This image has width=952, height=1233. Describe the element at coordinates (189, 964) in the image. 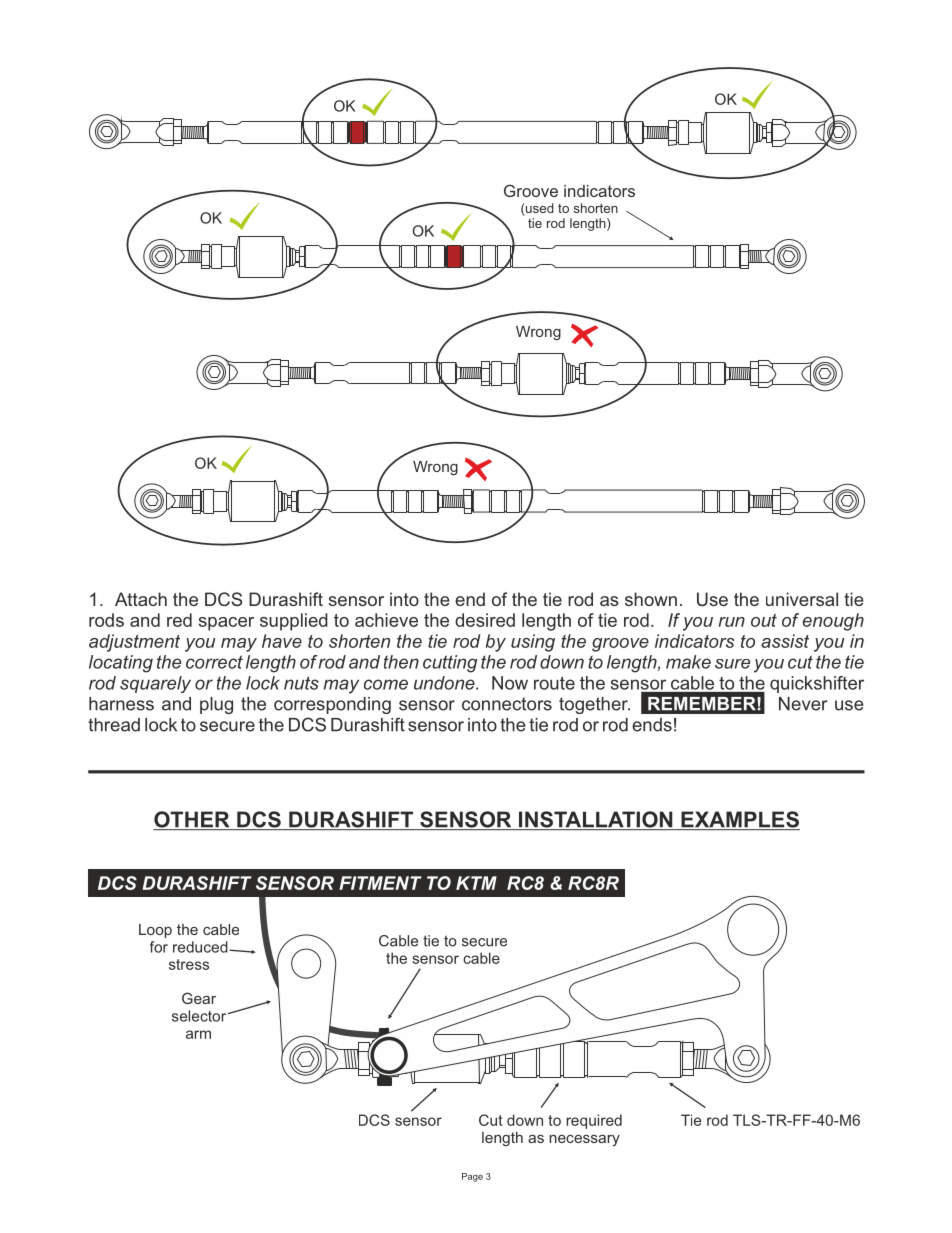

I see `stress` at that location.
